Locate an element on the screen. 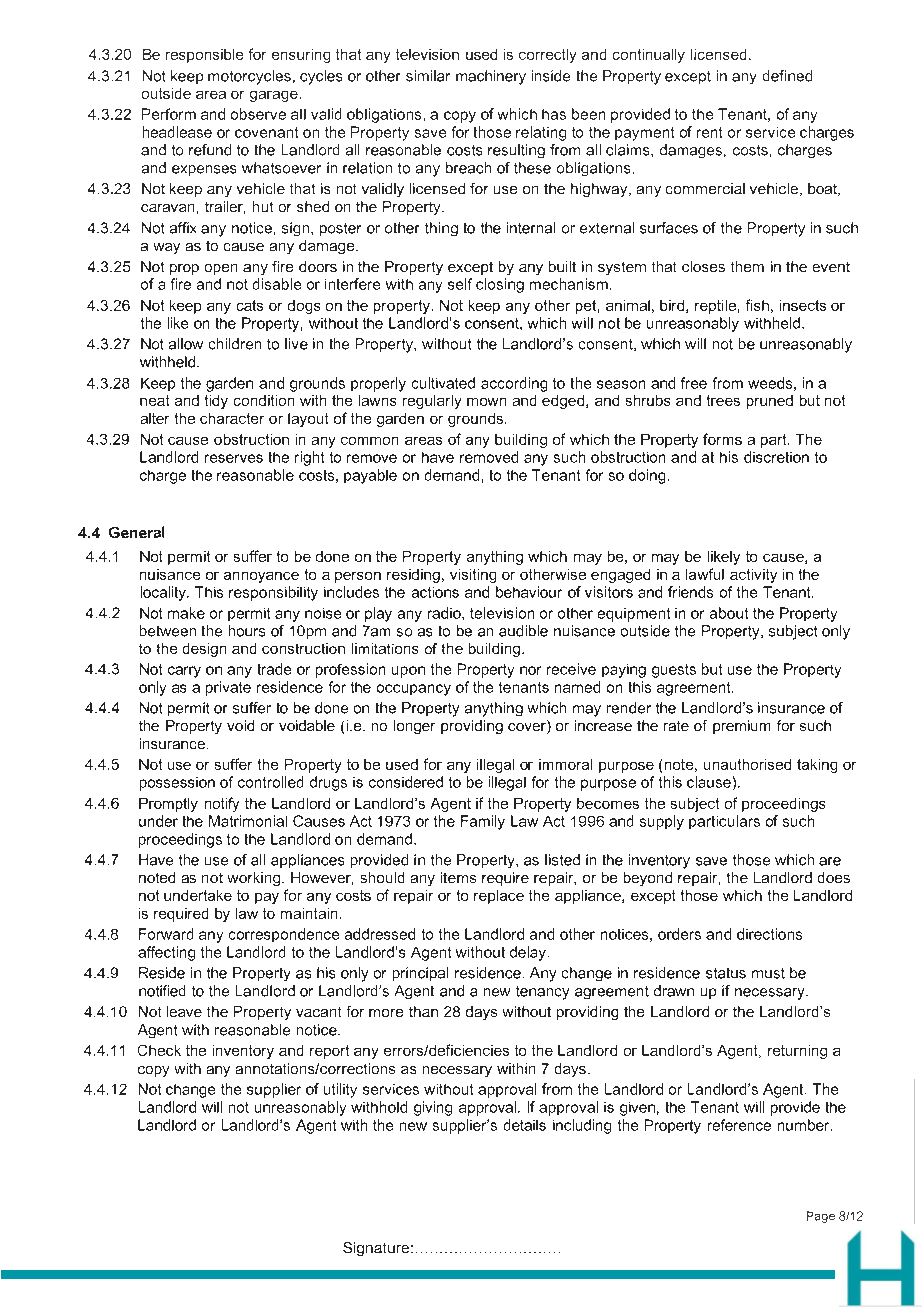 The image size is (924, 1307). about is located at coordinates (729, 613).
